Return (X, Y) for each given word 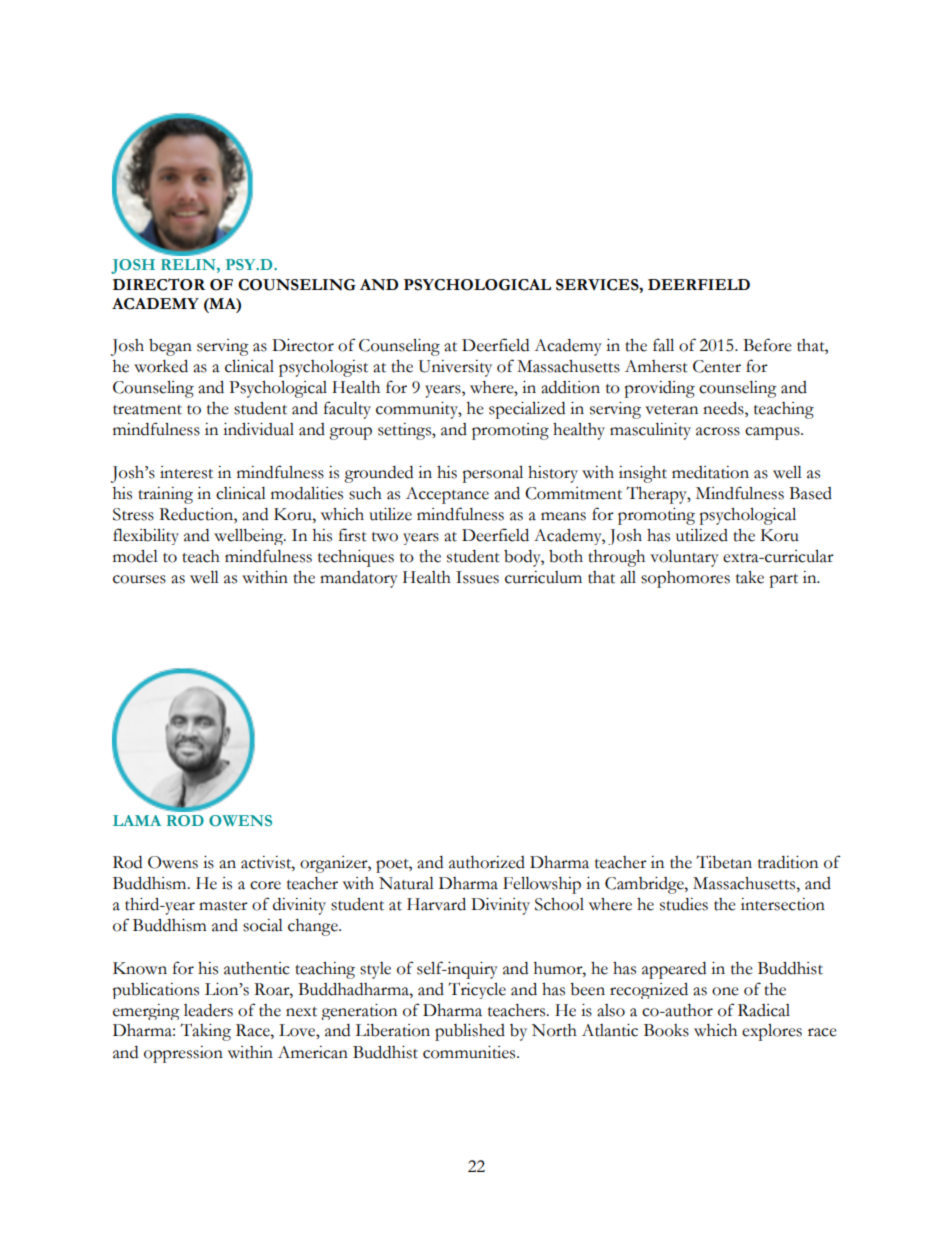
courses (139, 579)
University (455, 368)
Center (717, 366)
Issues (477, 577)
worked (161, 366)
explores (772, 1032)
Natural (406, 883)
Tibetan (724, 862)
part (783, 581)
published (470, 1032)
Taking (205, 1032)
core (265, 885)
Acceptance (447, 495)
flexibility (146, 536)
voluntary (684, 558)
